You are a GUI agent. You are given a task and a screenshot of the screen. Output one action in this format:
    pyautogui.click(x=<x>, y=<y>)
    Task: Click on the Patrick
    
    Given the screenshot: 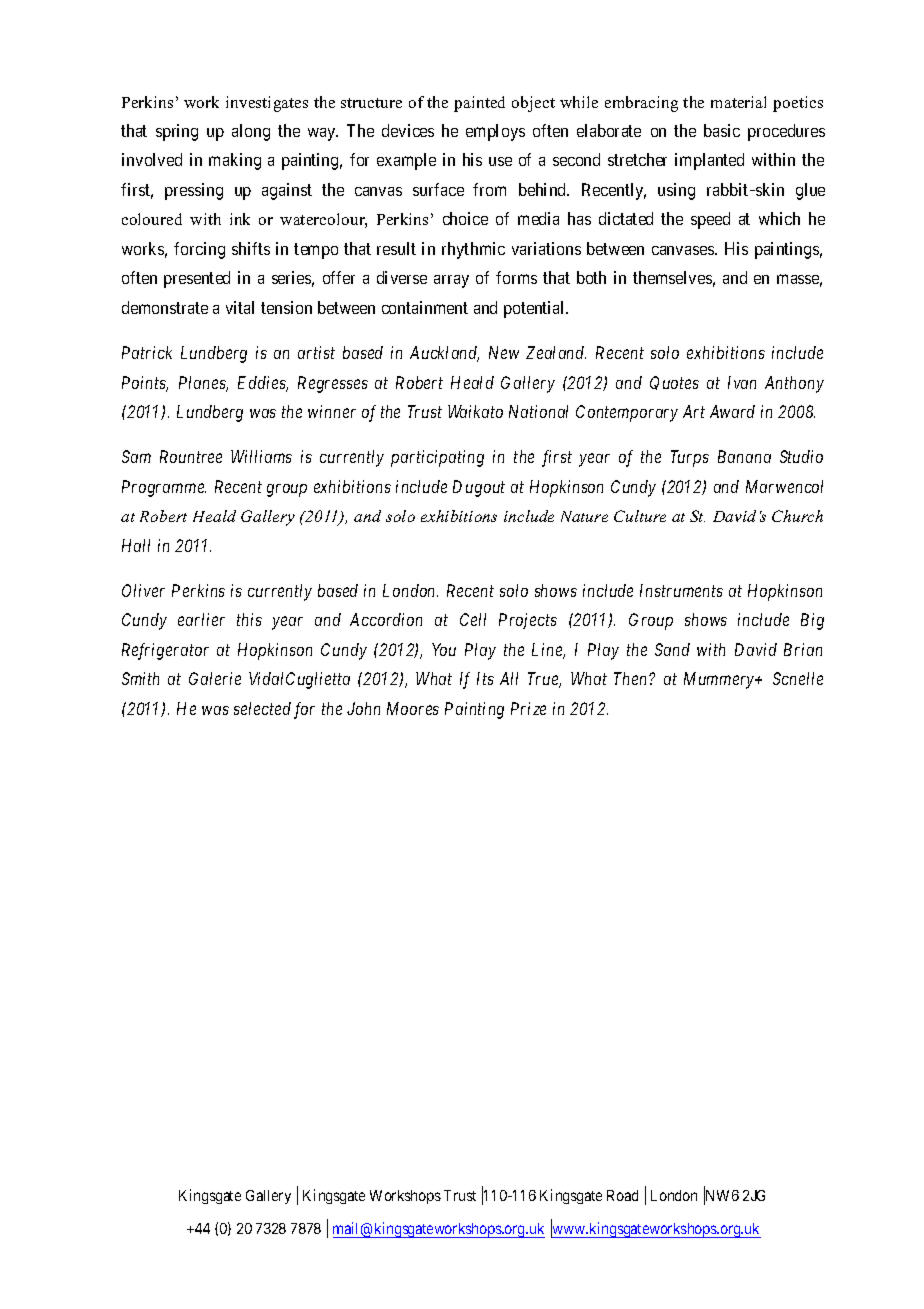 What is the action you would take?
    pyautogui.click(x=147, y=352)
